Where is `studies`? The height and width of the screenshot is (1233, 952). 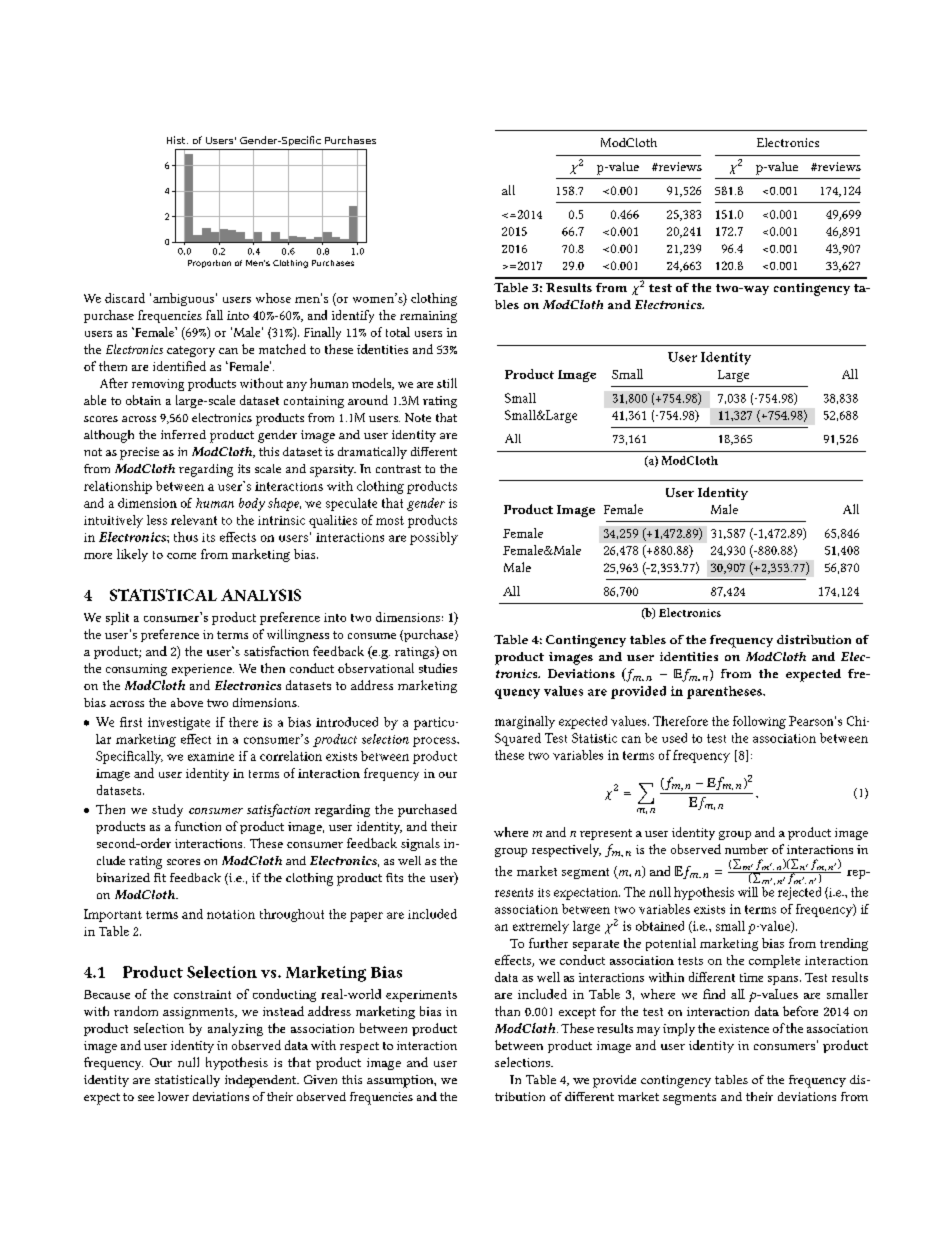 studies is located at coordinates (438, 668).
